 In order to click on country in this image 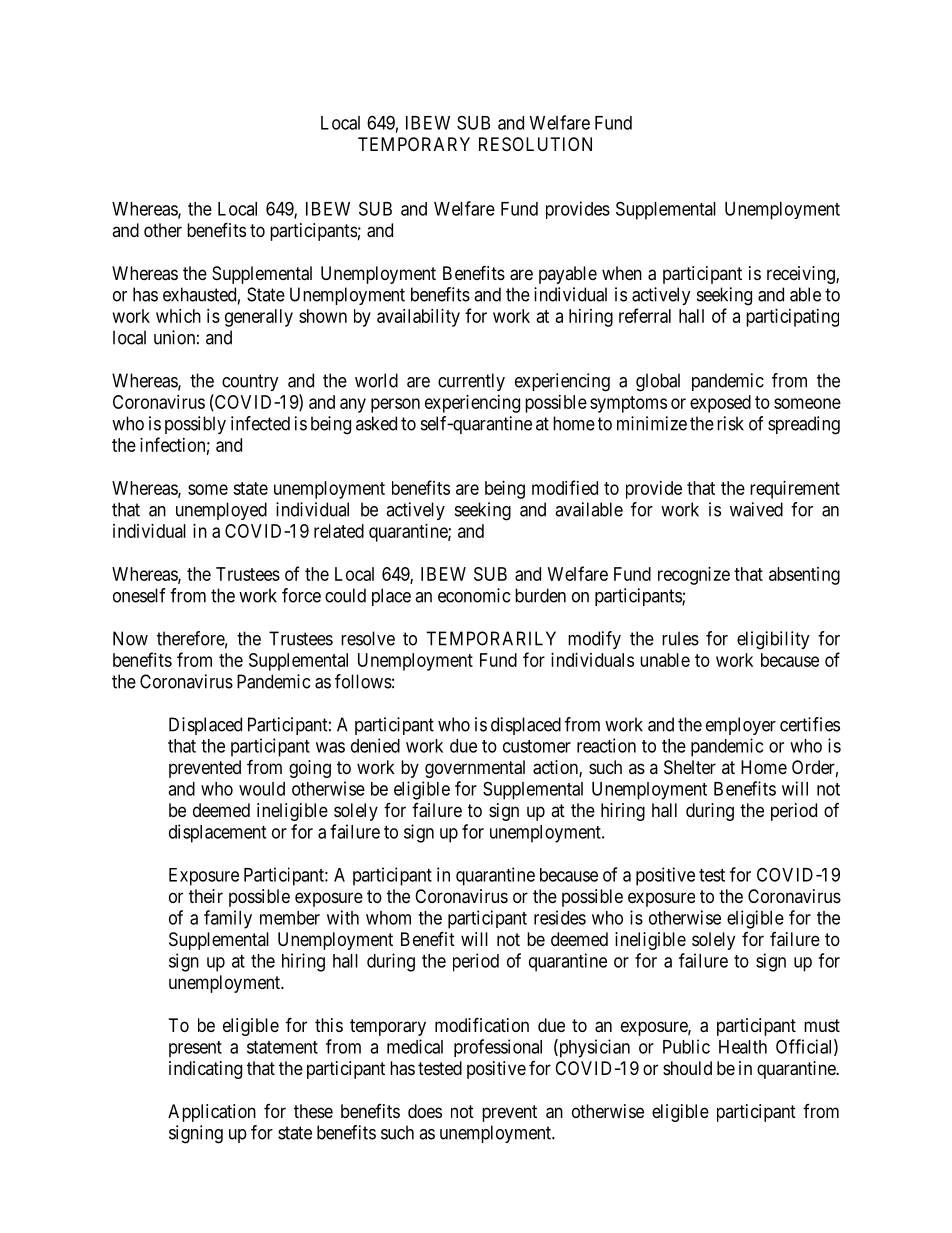, I will do `click(250, 382)`.
